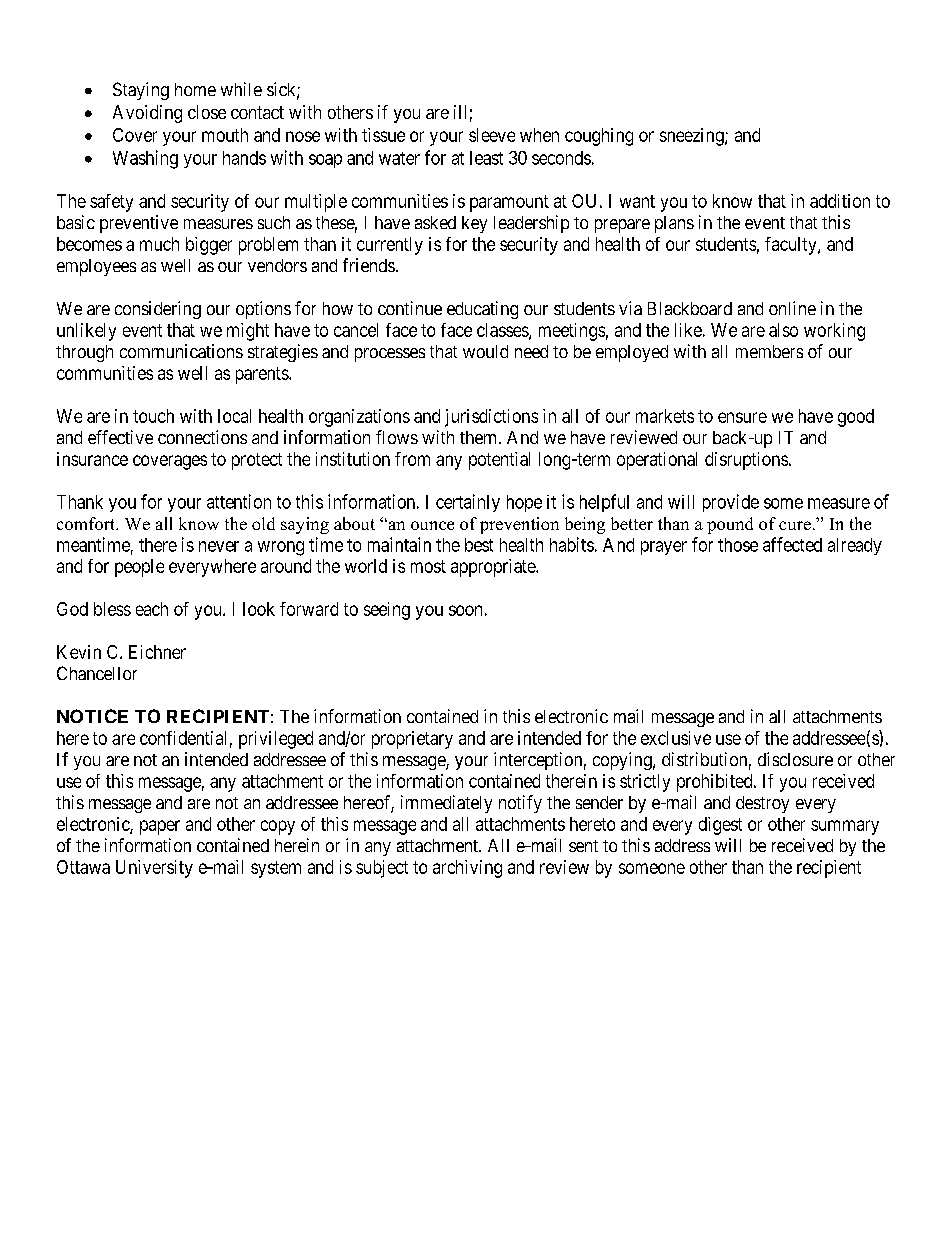 This screenshot has height=1233, width=952. Describe the element at coordinates (693, 137) in the screenshot. I see `sneezing` at that location.
